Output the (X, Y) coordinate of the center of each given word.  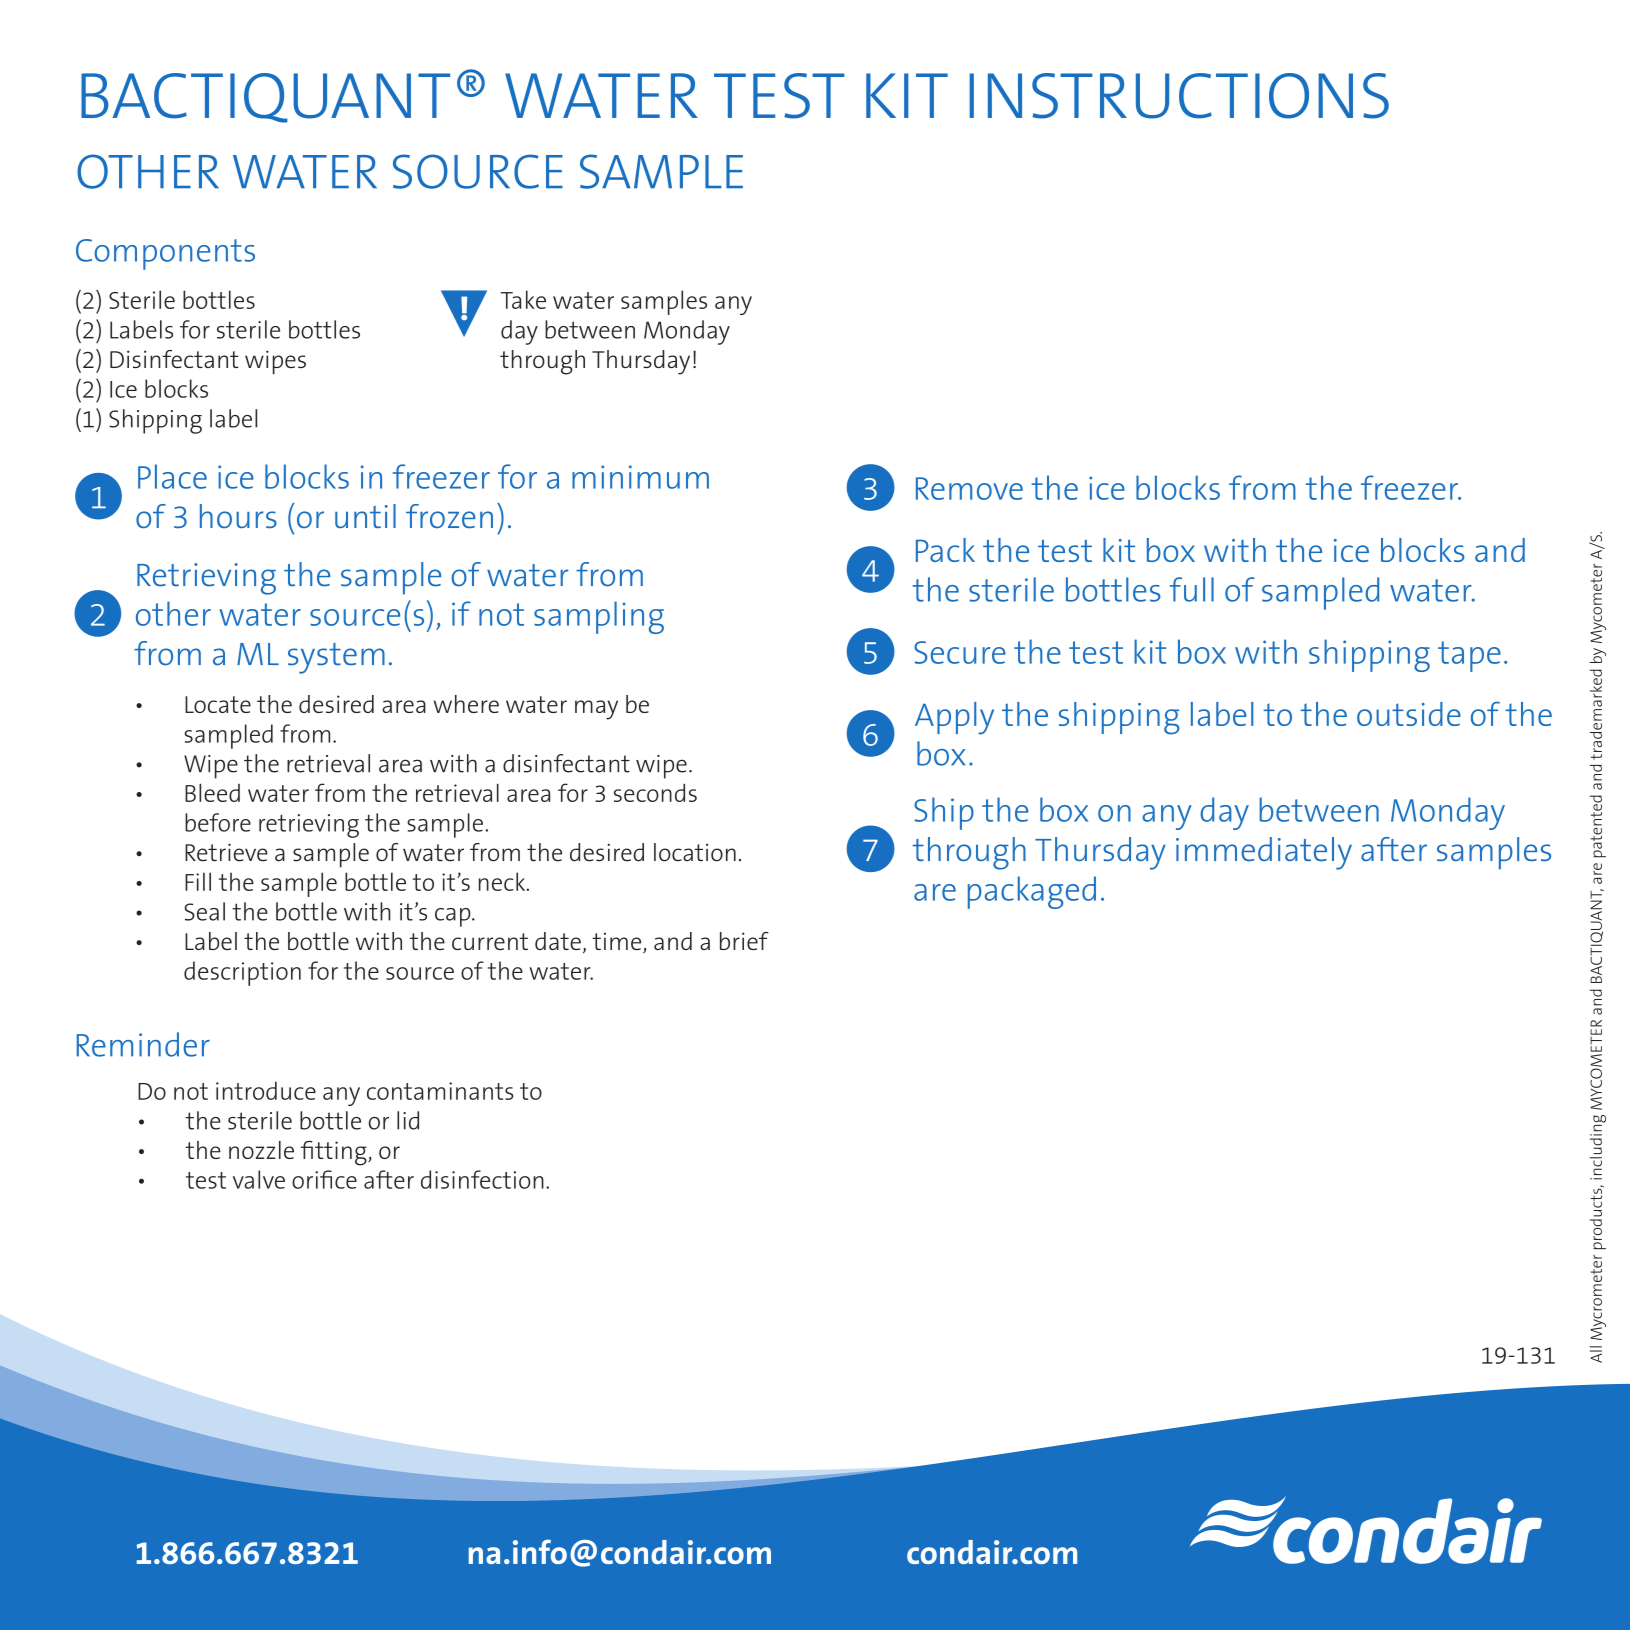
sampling (599, 617)
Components (165, 254)
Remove (969, 488)
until (365, 516)
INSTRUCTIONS (1179, 96)
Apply (954, 718)
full (1191, 589)
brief (744, 941)
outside (1409, 714)
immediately (1264, 853)
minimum (640, 477)
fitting (335, 1153)
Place (172, 476)
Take (523, 299)
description (242, 973)
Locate (218, 704)
